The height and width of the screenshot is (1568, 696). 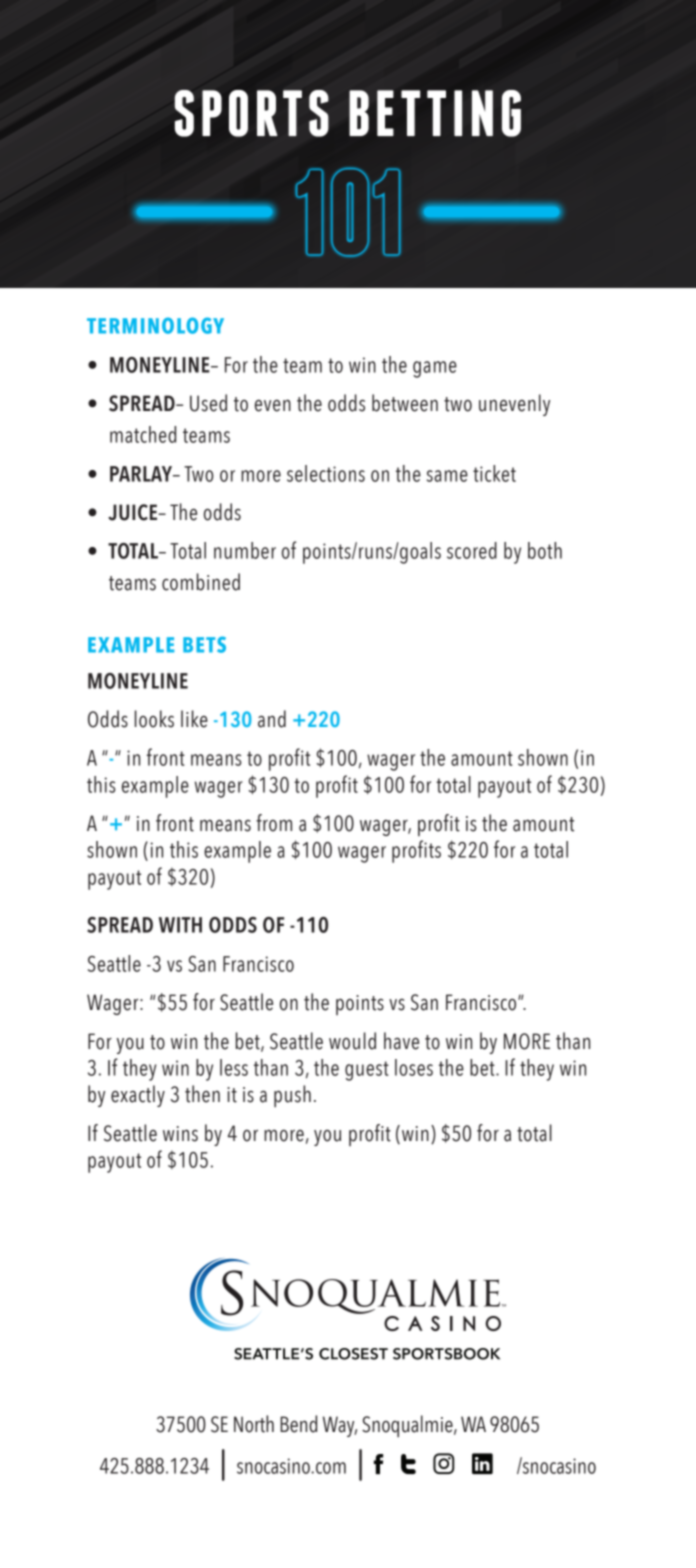 I want to click on North, so click(x=254, y=1424).
